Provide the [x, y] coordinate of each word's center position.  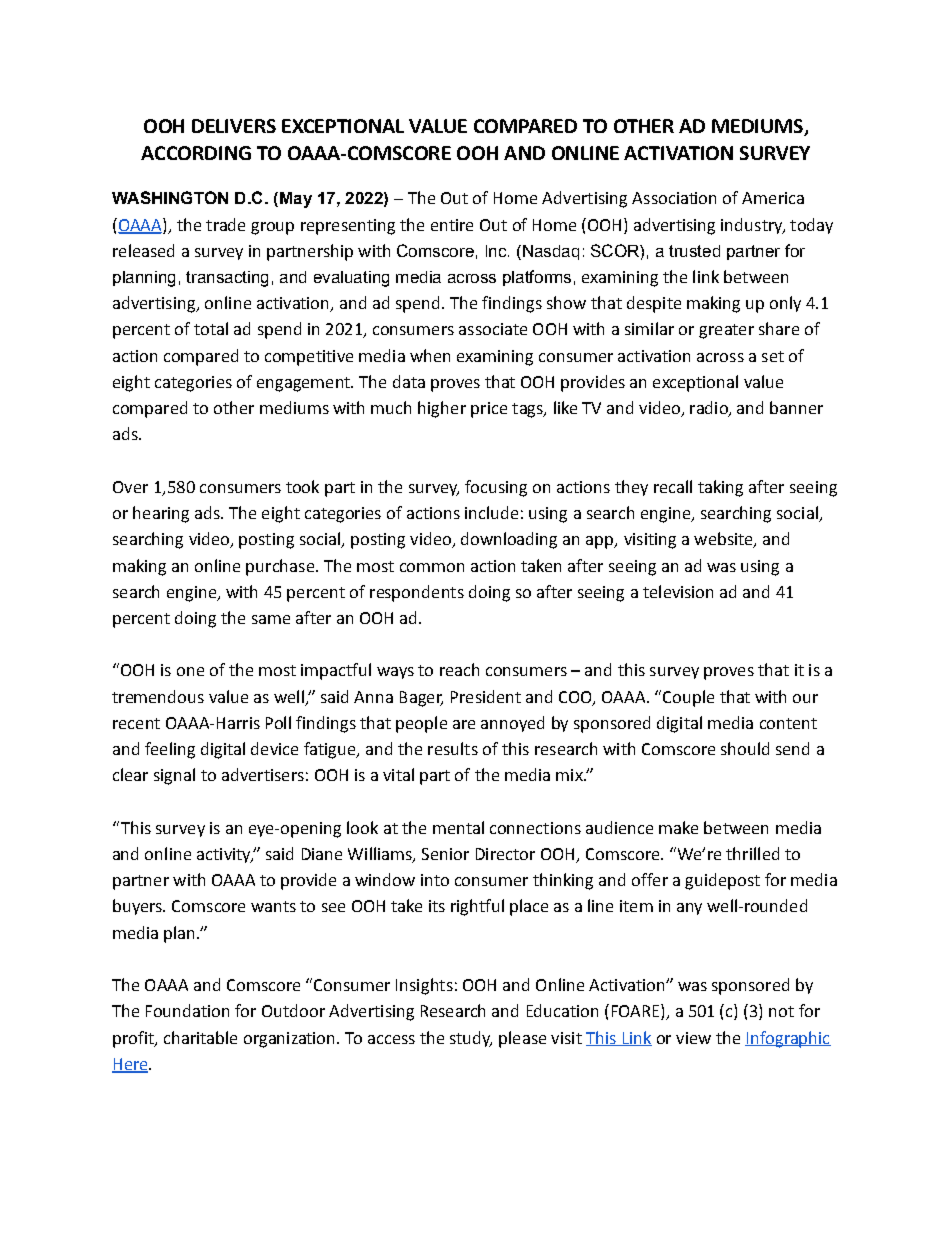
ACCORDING [196, 153]
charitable [200, 1037]
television [678, 591]
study [471, 1039]
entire [452, 225]
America [773, 198]
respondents [417, 593]
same [271, 619]
